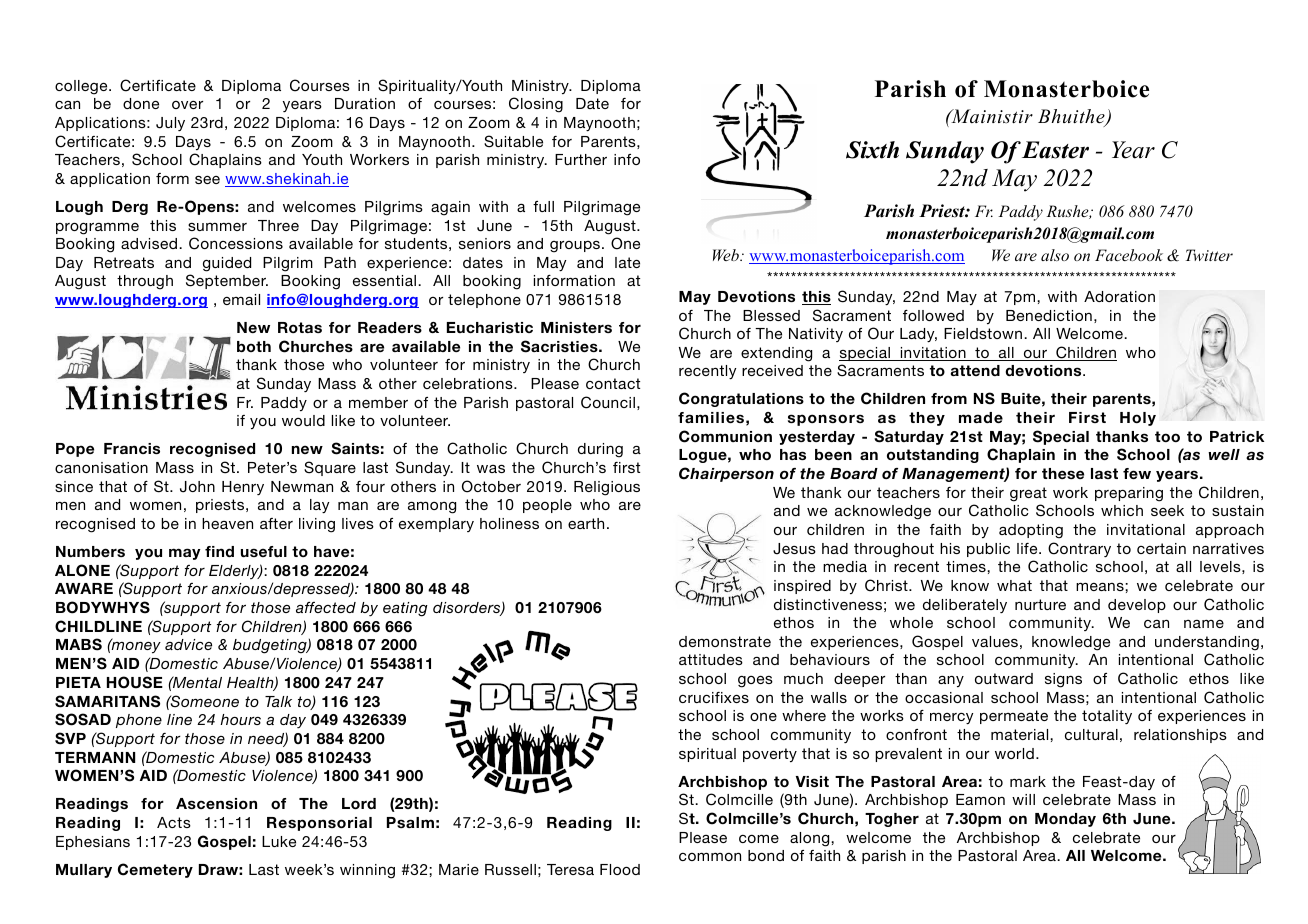 The image size is (1308, 924). Describe the element at coordinates (607, 488) in the image. I see `Religious` at that location.
